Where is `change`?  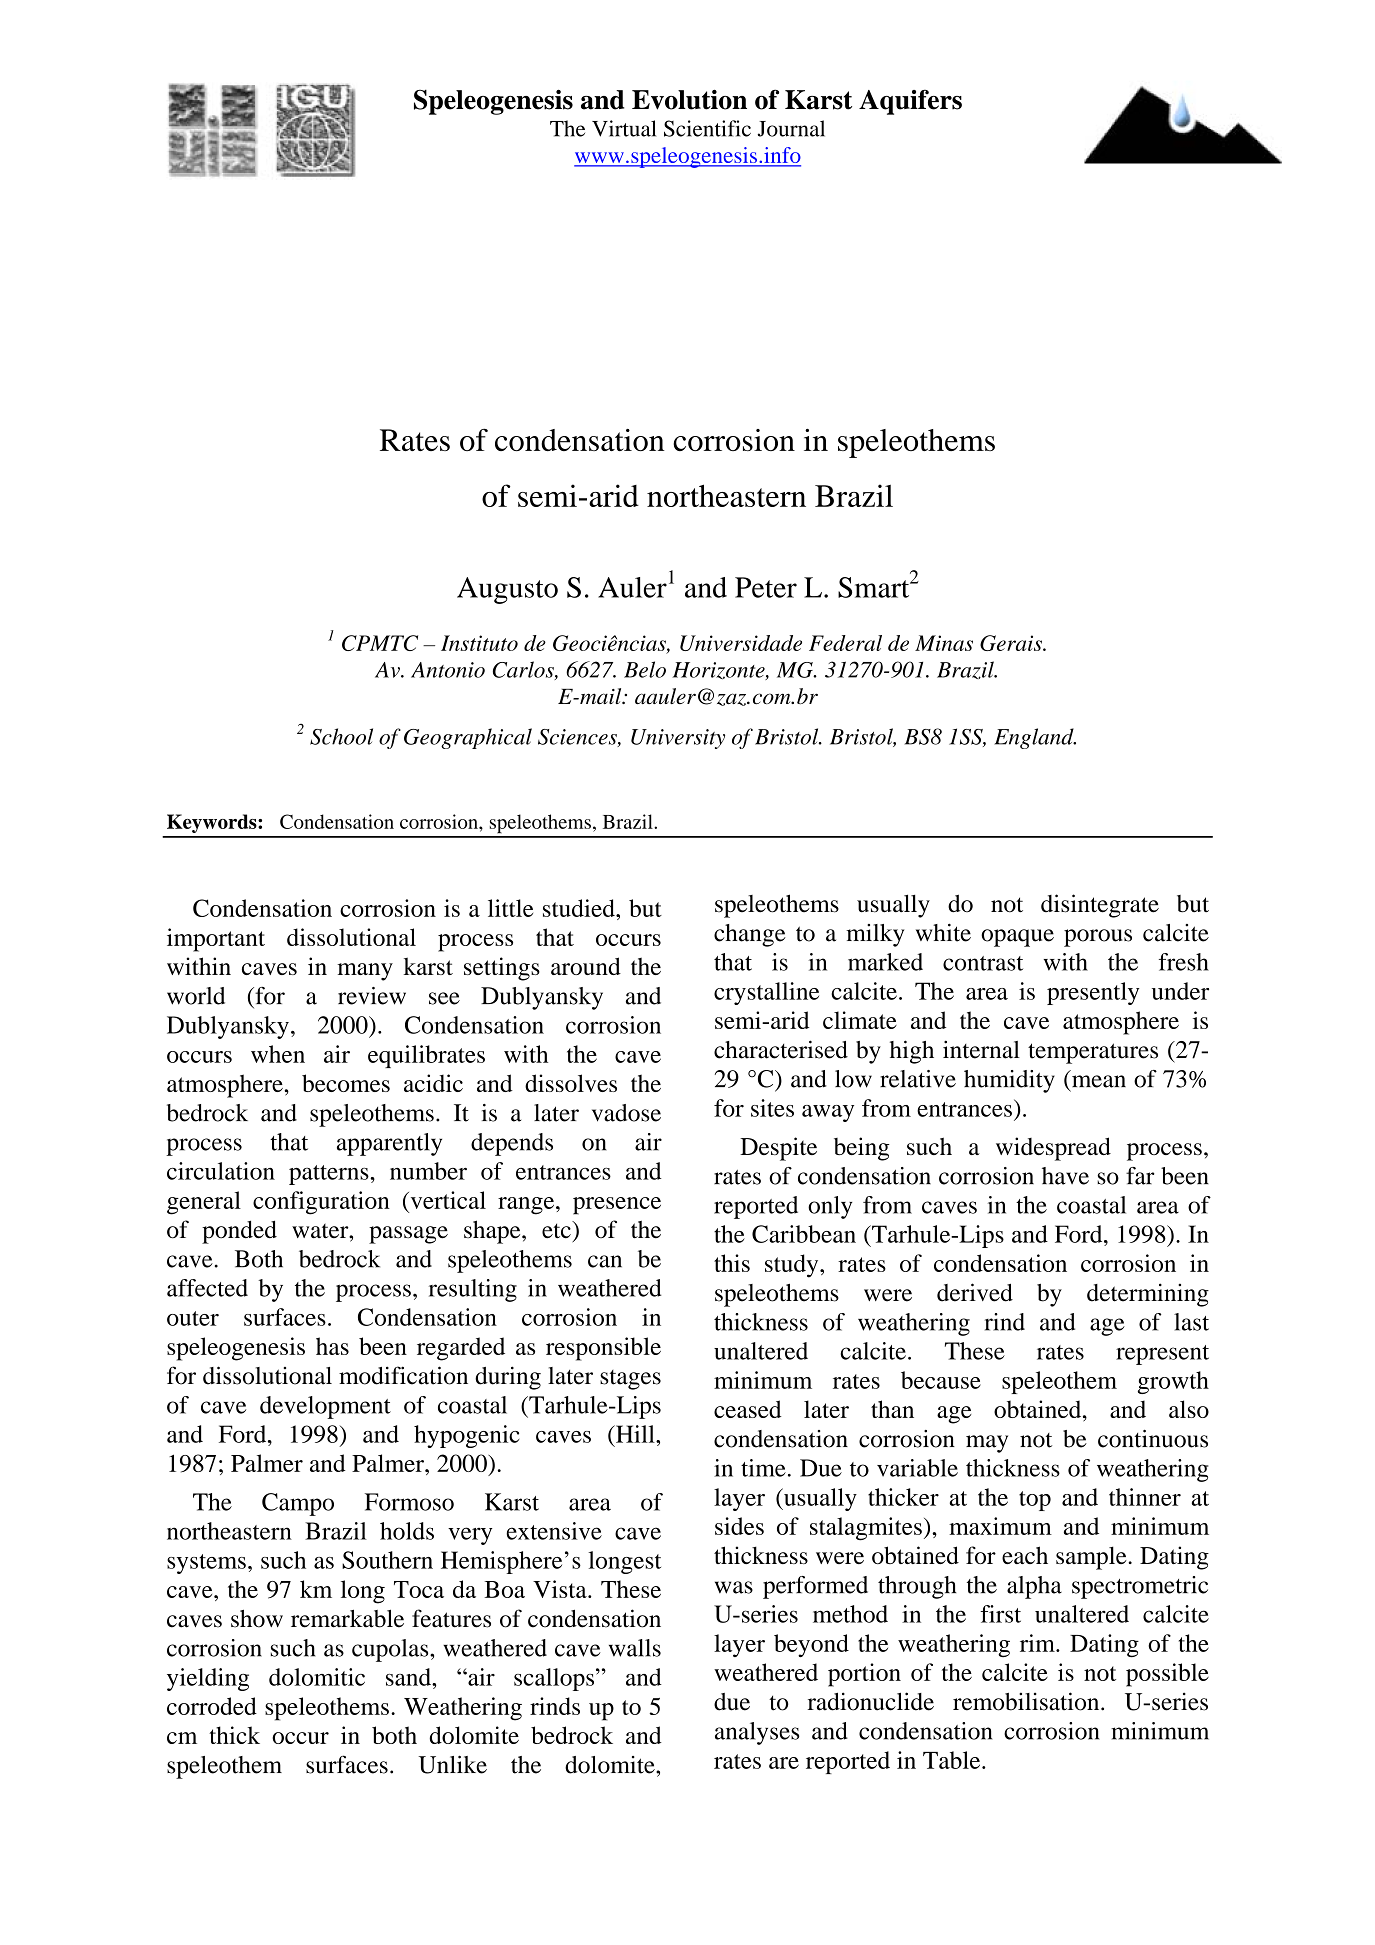
change is located at coordinates (750, 935).
